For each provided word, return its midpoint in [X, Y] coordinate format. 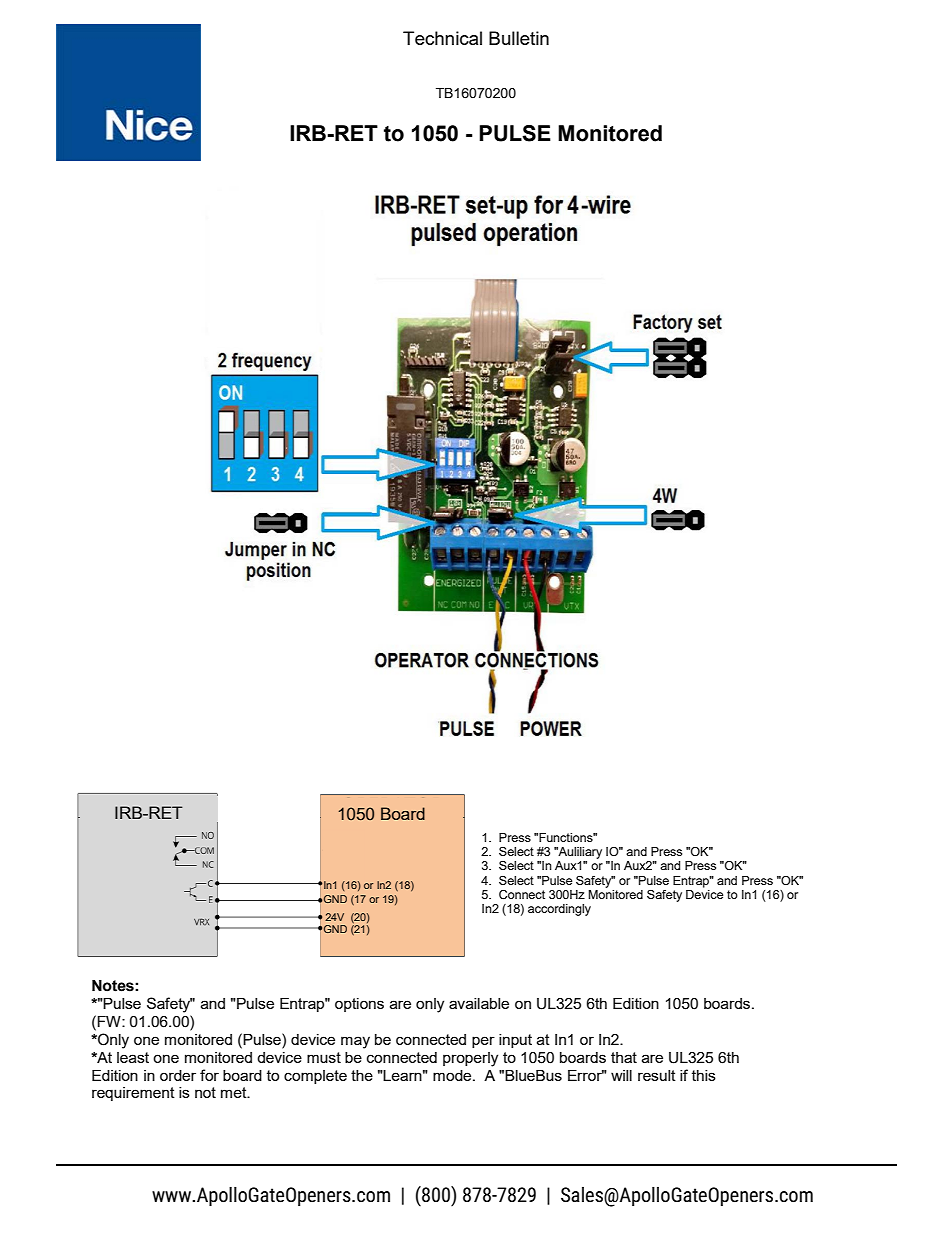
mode [453, 1075]
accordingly [559, 910]
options [359, 1005]
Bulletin [519, 38]
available [479, 1003]
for [209, 1075]
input [515, 1041]
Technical [442, 38]
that [624, 1057]
